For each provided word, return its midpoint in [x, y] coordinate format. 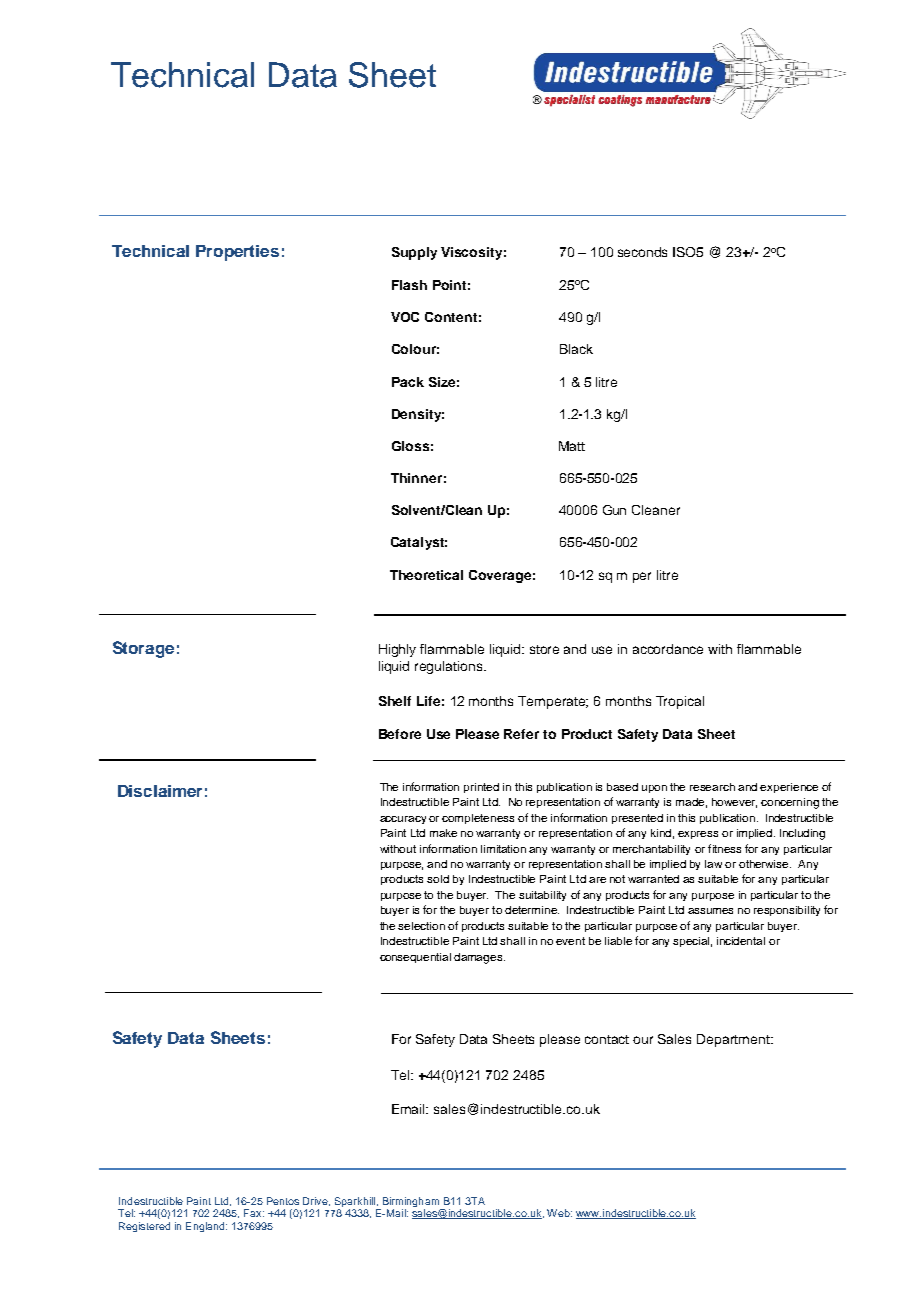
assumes [710, 911]
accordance [668, 649]
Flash [409, 285]
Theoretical [426, 575]
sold [438, 879]
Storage [143, 649]
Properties [237, 253]
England [206, 1227]
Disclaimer [160, 791]
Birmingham [410, 1203]
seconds [642, 252]
